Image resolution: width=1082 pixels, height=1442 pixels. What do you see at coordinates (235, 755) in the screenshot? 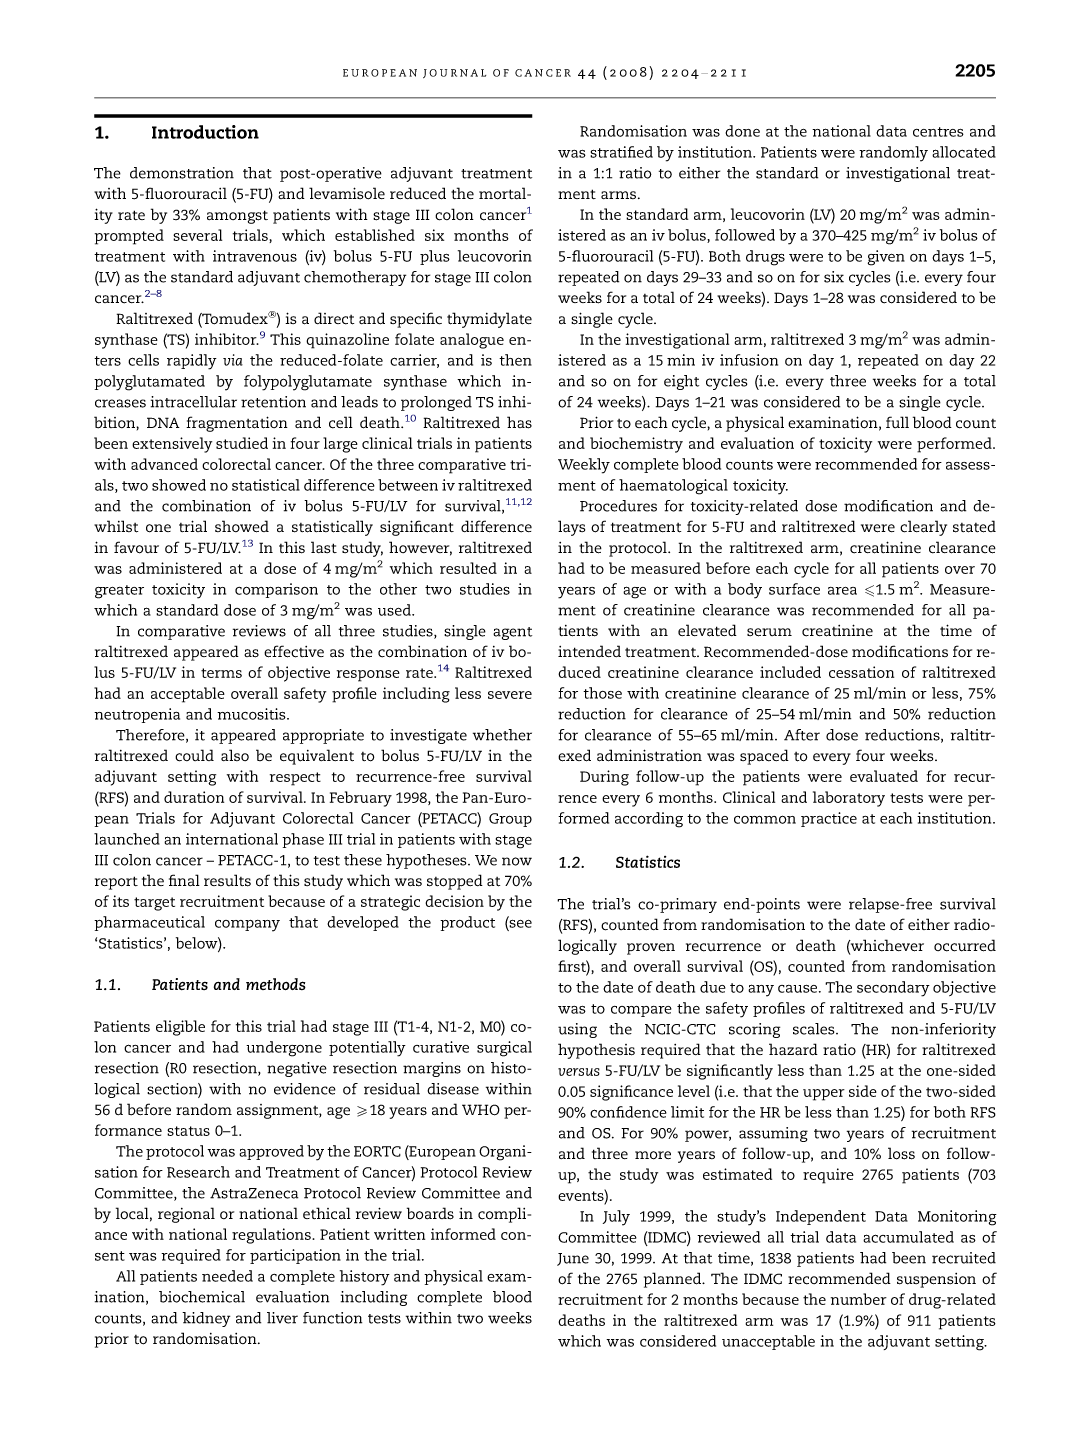
I see `also` at bounding box center [235, 755].
